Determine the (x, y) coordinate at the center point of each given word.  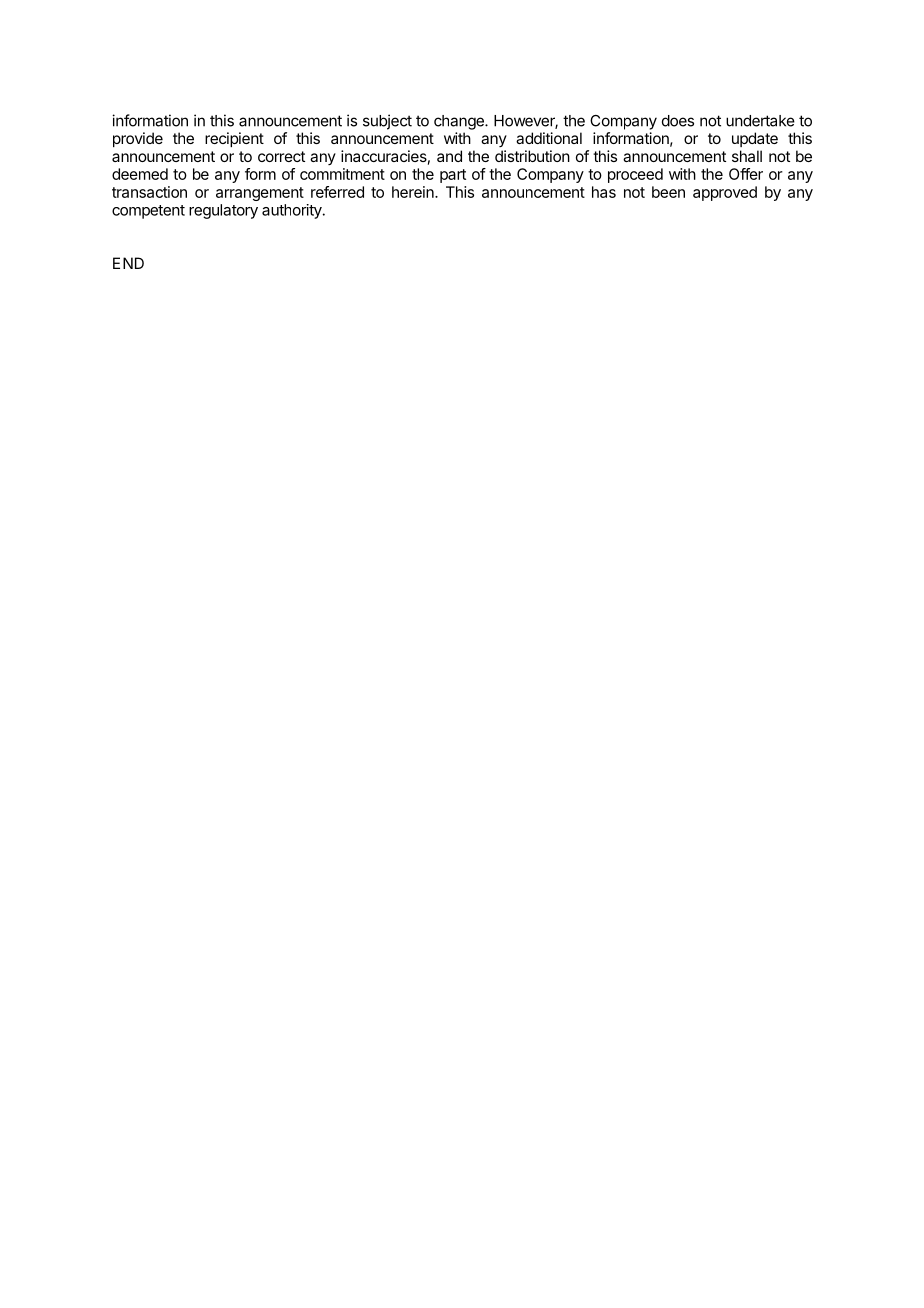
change (460, 122)
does (678, 121)
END (128, 263)
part (453, 176)
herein (414, 192)
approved (725, 193)
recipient (234, 139)
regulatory (223, 211)
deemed (140, 174)
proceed (635, 175)
